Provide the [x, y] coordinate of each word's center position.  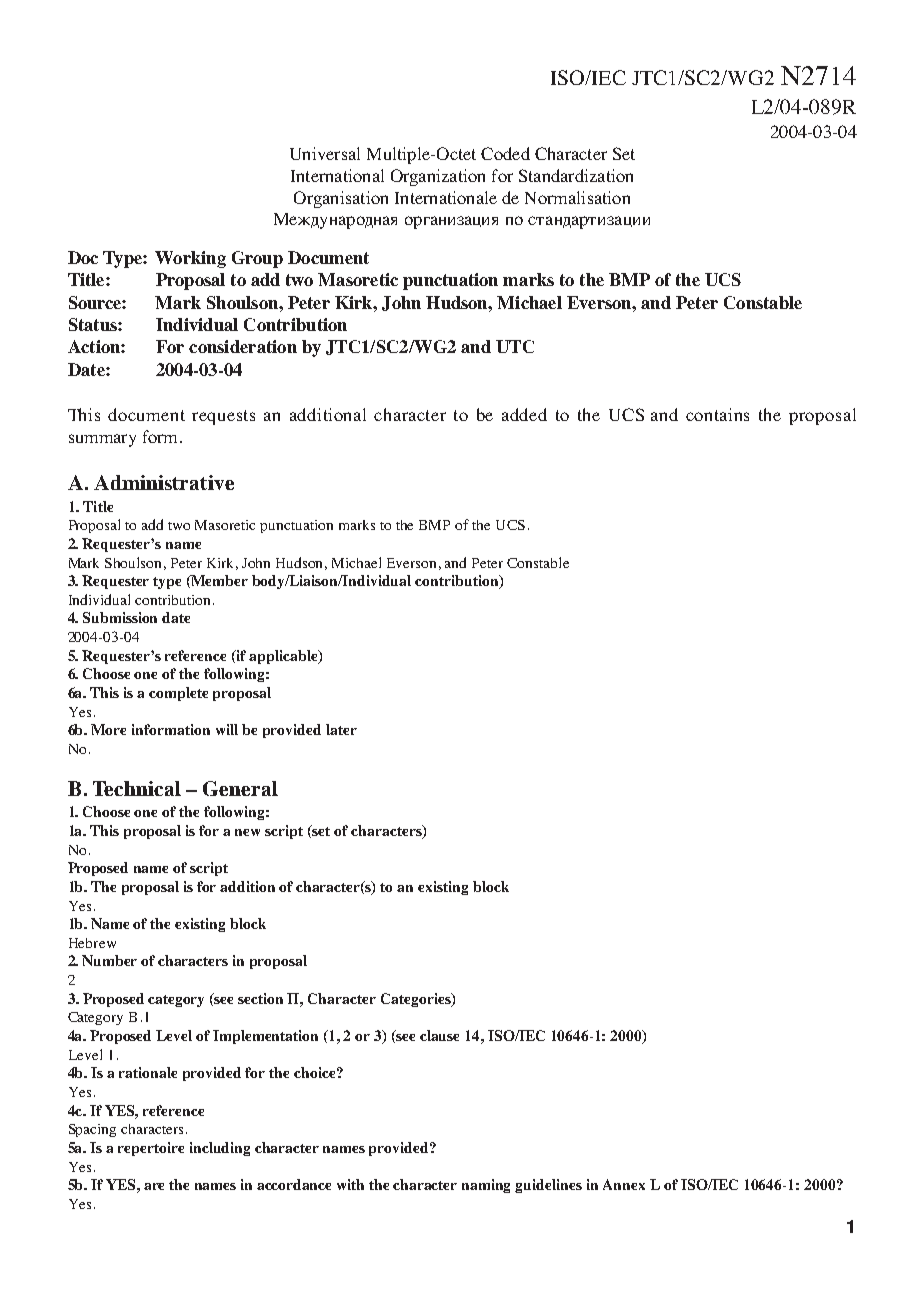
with [350, 1184]
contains [717, 414]
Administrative [164, 482]
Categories [417, 1000]
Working [190, 259]
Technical [137, 788]
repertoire [151, 1149]
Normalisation [577, 197]
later [341, 729]
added [524, 414]
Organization [438, 177]
